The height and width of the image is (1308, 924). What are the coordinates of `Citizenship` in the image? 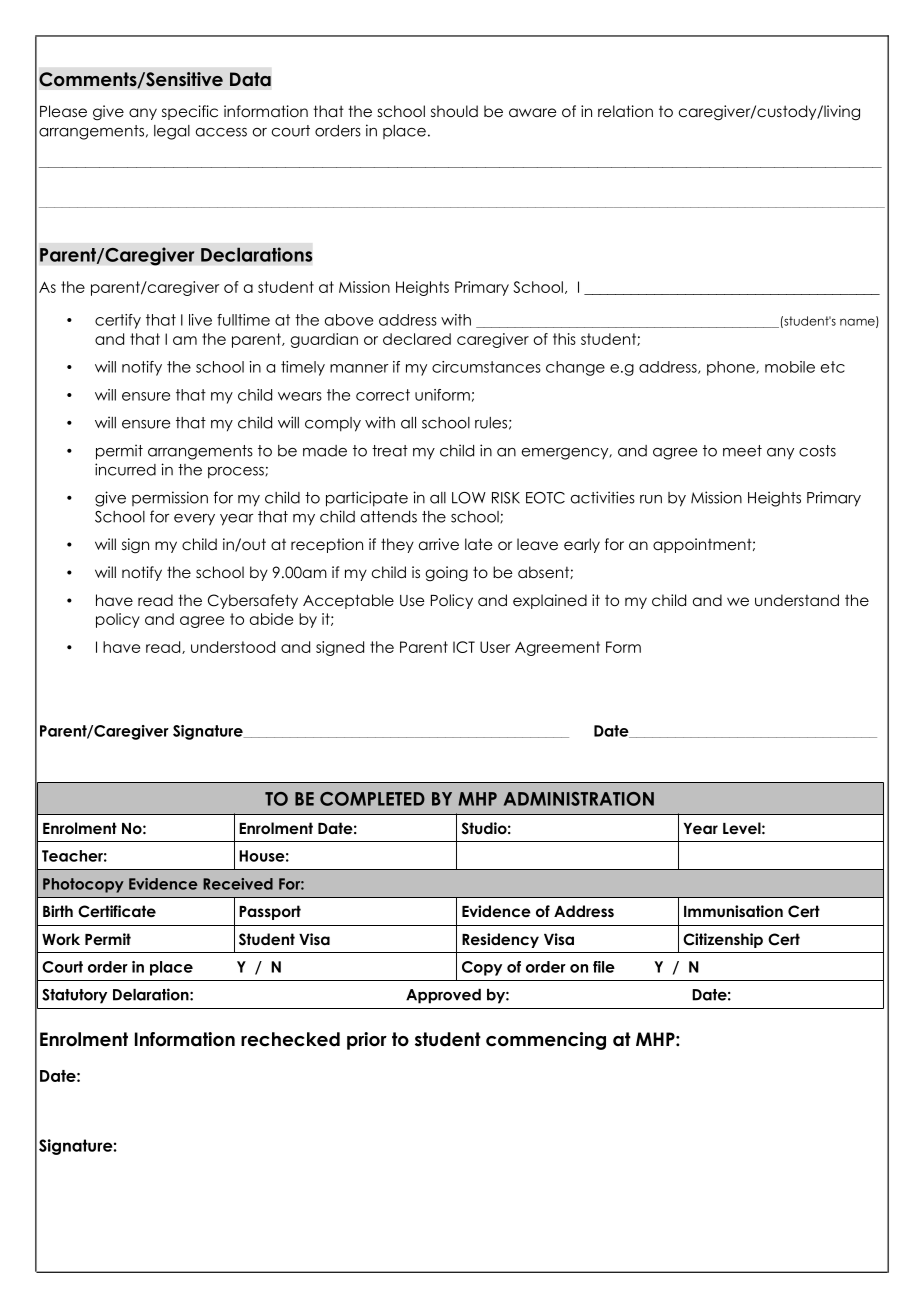 It's located at (723, 940).
